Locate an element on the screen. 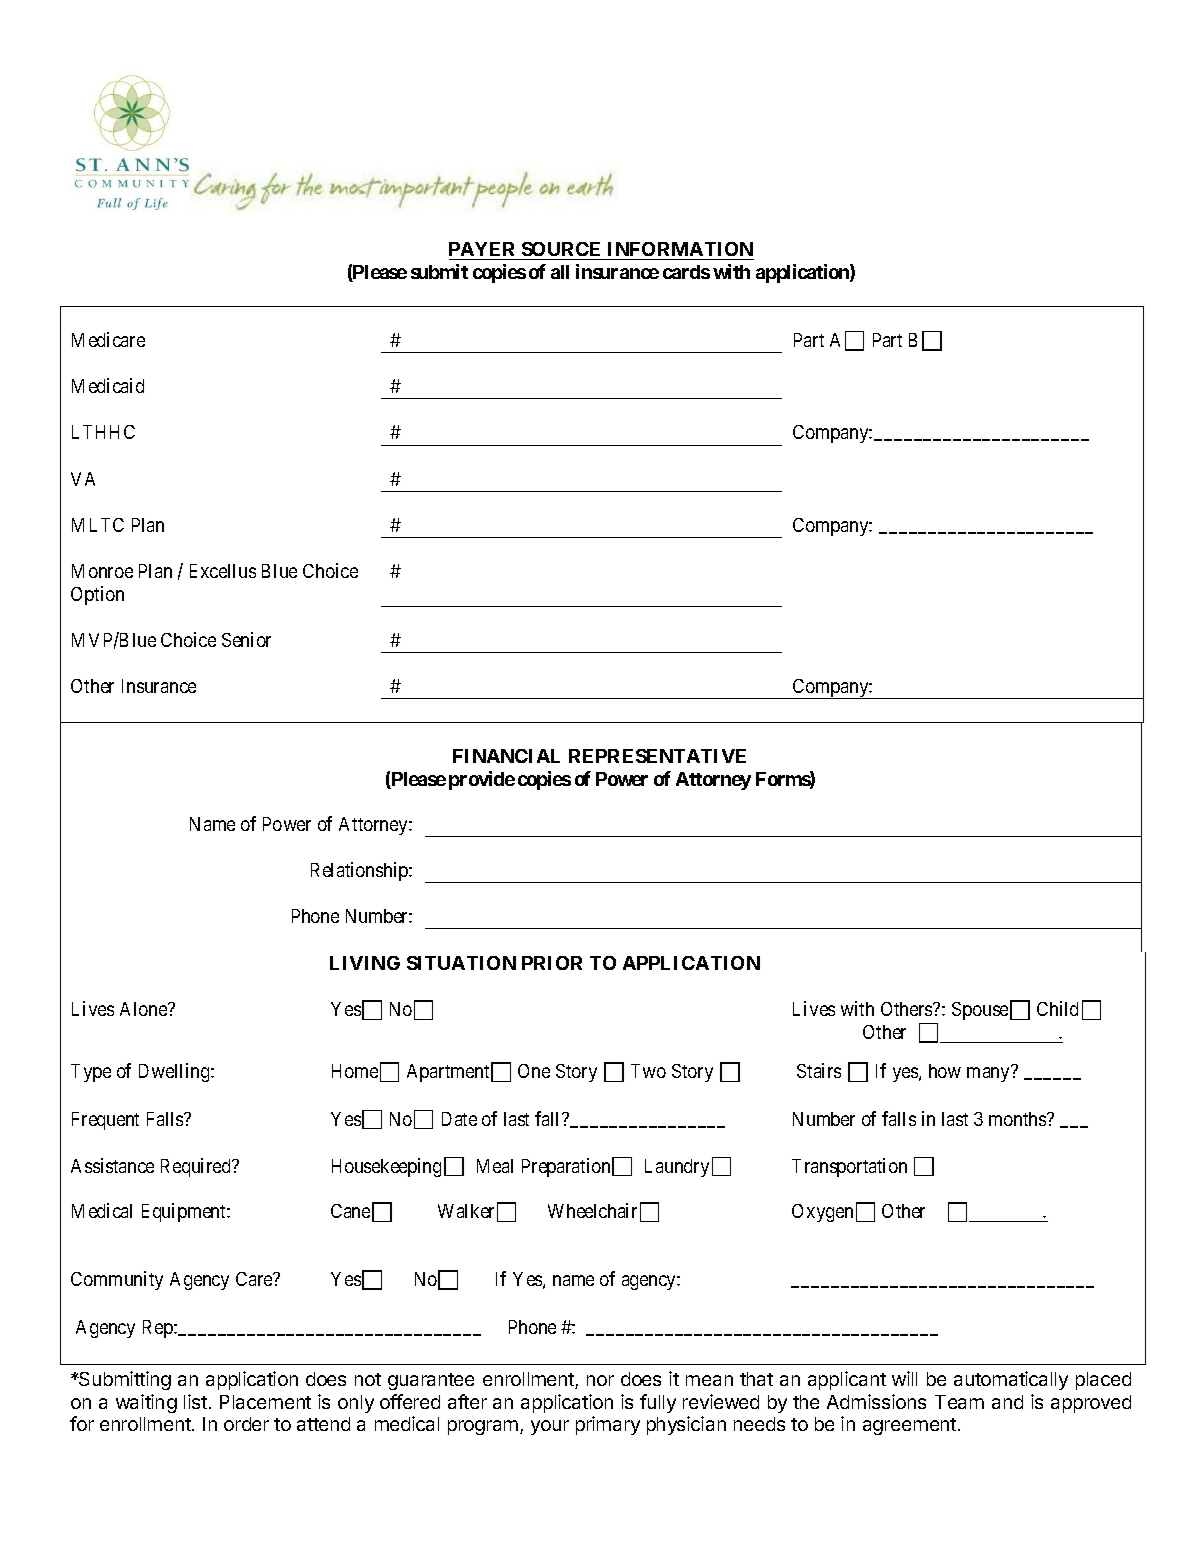  INFORMATION is located at coordinates (680, 249).
